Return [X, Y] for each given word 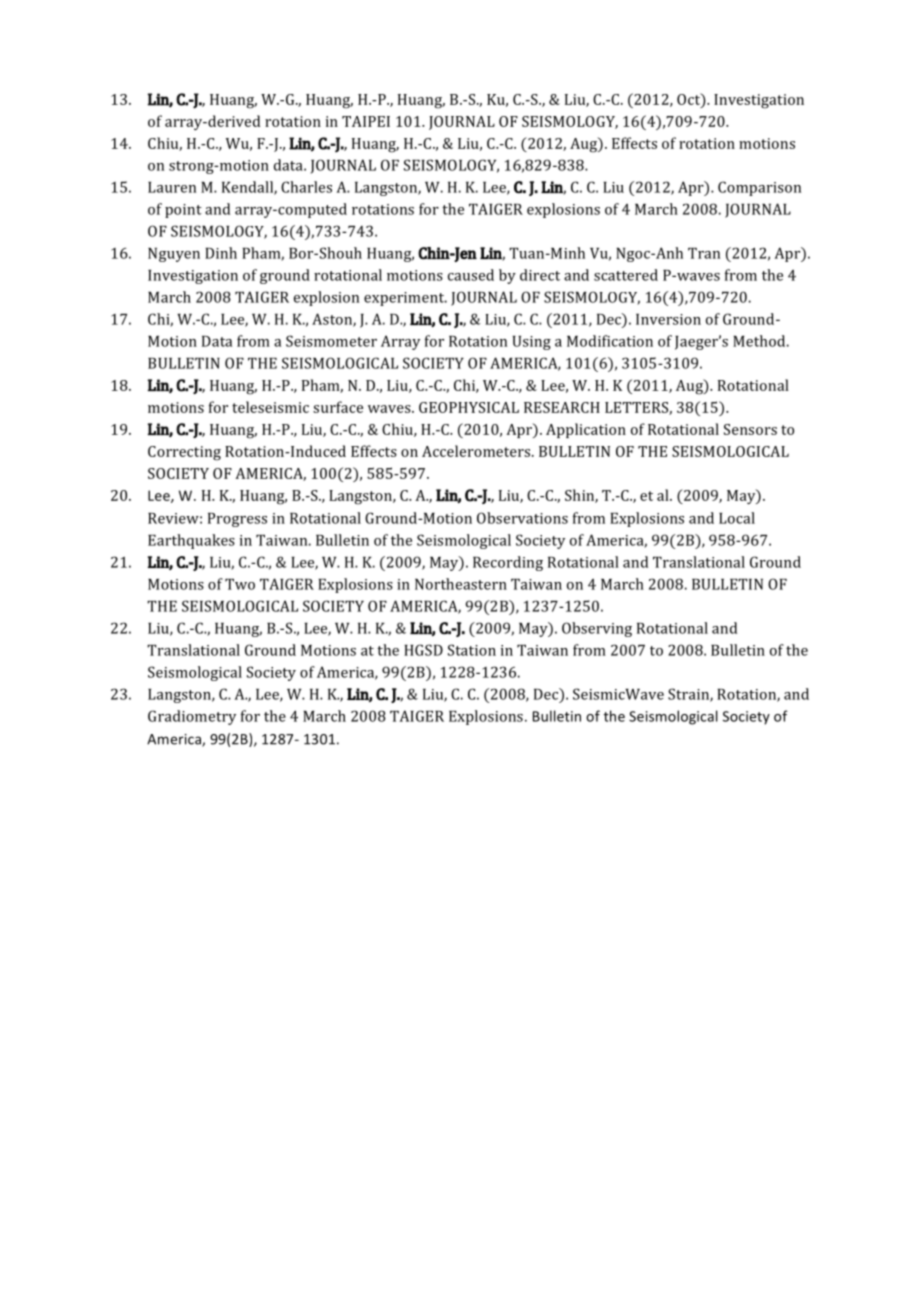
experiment [405, 299]
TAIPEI [366, 121]
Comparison [759, 188]
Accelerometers [477, 451]
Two [240, 584]
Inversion [668, 319]
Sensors [750, 429]
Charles [306, 187]
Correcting [184, 453]
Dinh [221, 253]
